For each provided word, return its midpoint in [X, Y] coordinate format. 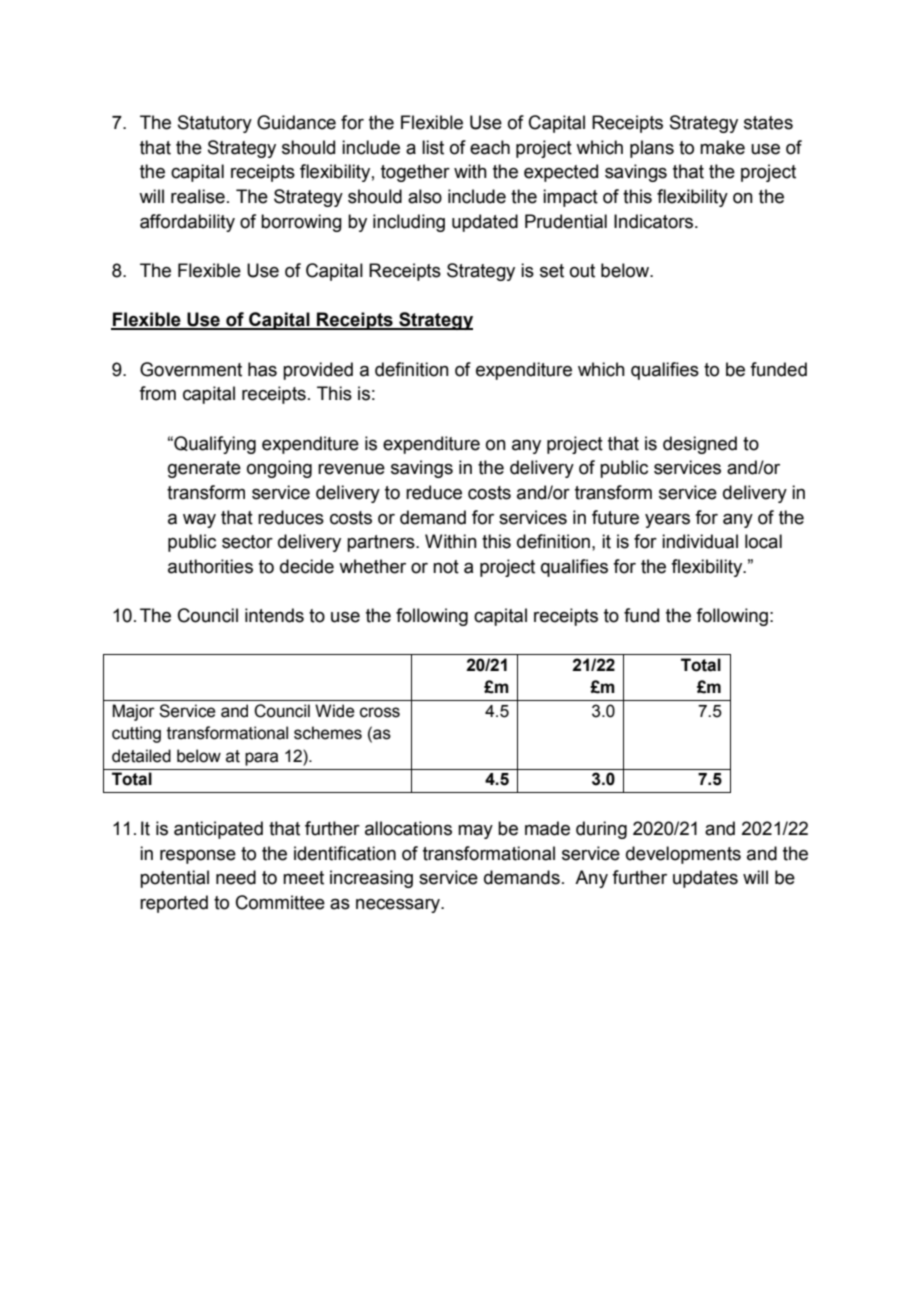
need [236, 877]
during [601, 830]
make [722, 147]
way [199, 521]
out [582, 271]
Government [191, 369]
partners [382, 543]
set [552, 271]
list [433, 147]
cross [380, 712]
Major [133, 712]
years [667, 521]
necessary [399, 906]
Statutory [215, 124]
